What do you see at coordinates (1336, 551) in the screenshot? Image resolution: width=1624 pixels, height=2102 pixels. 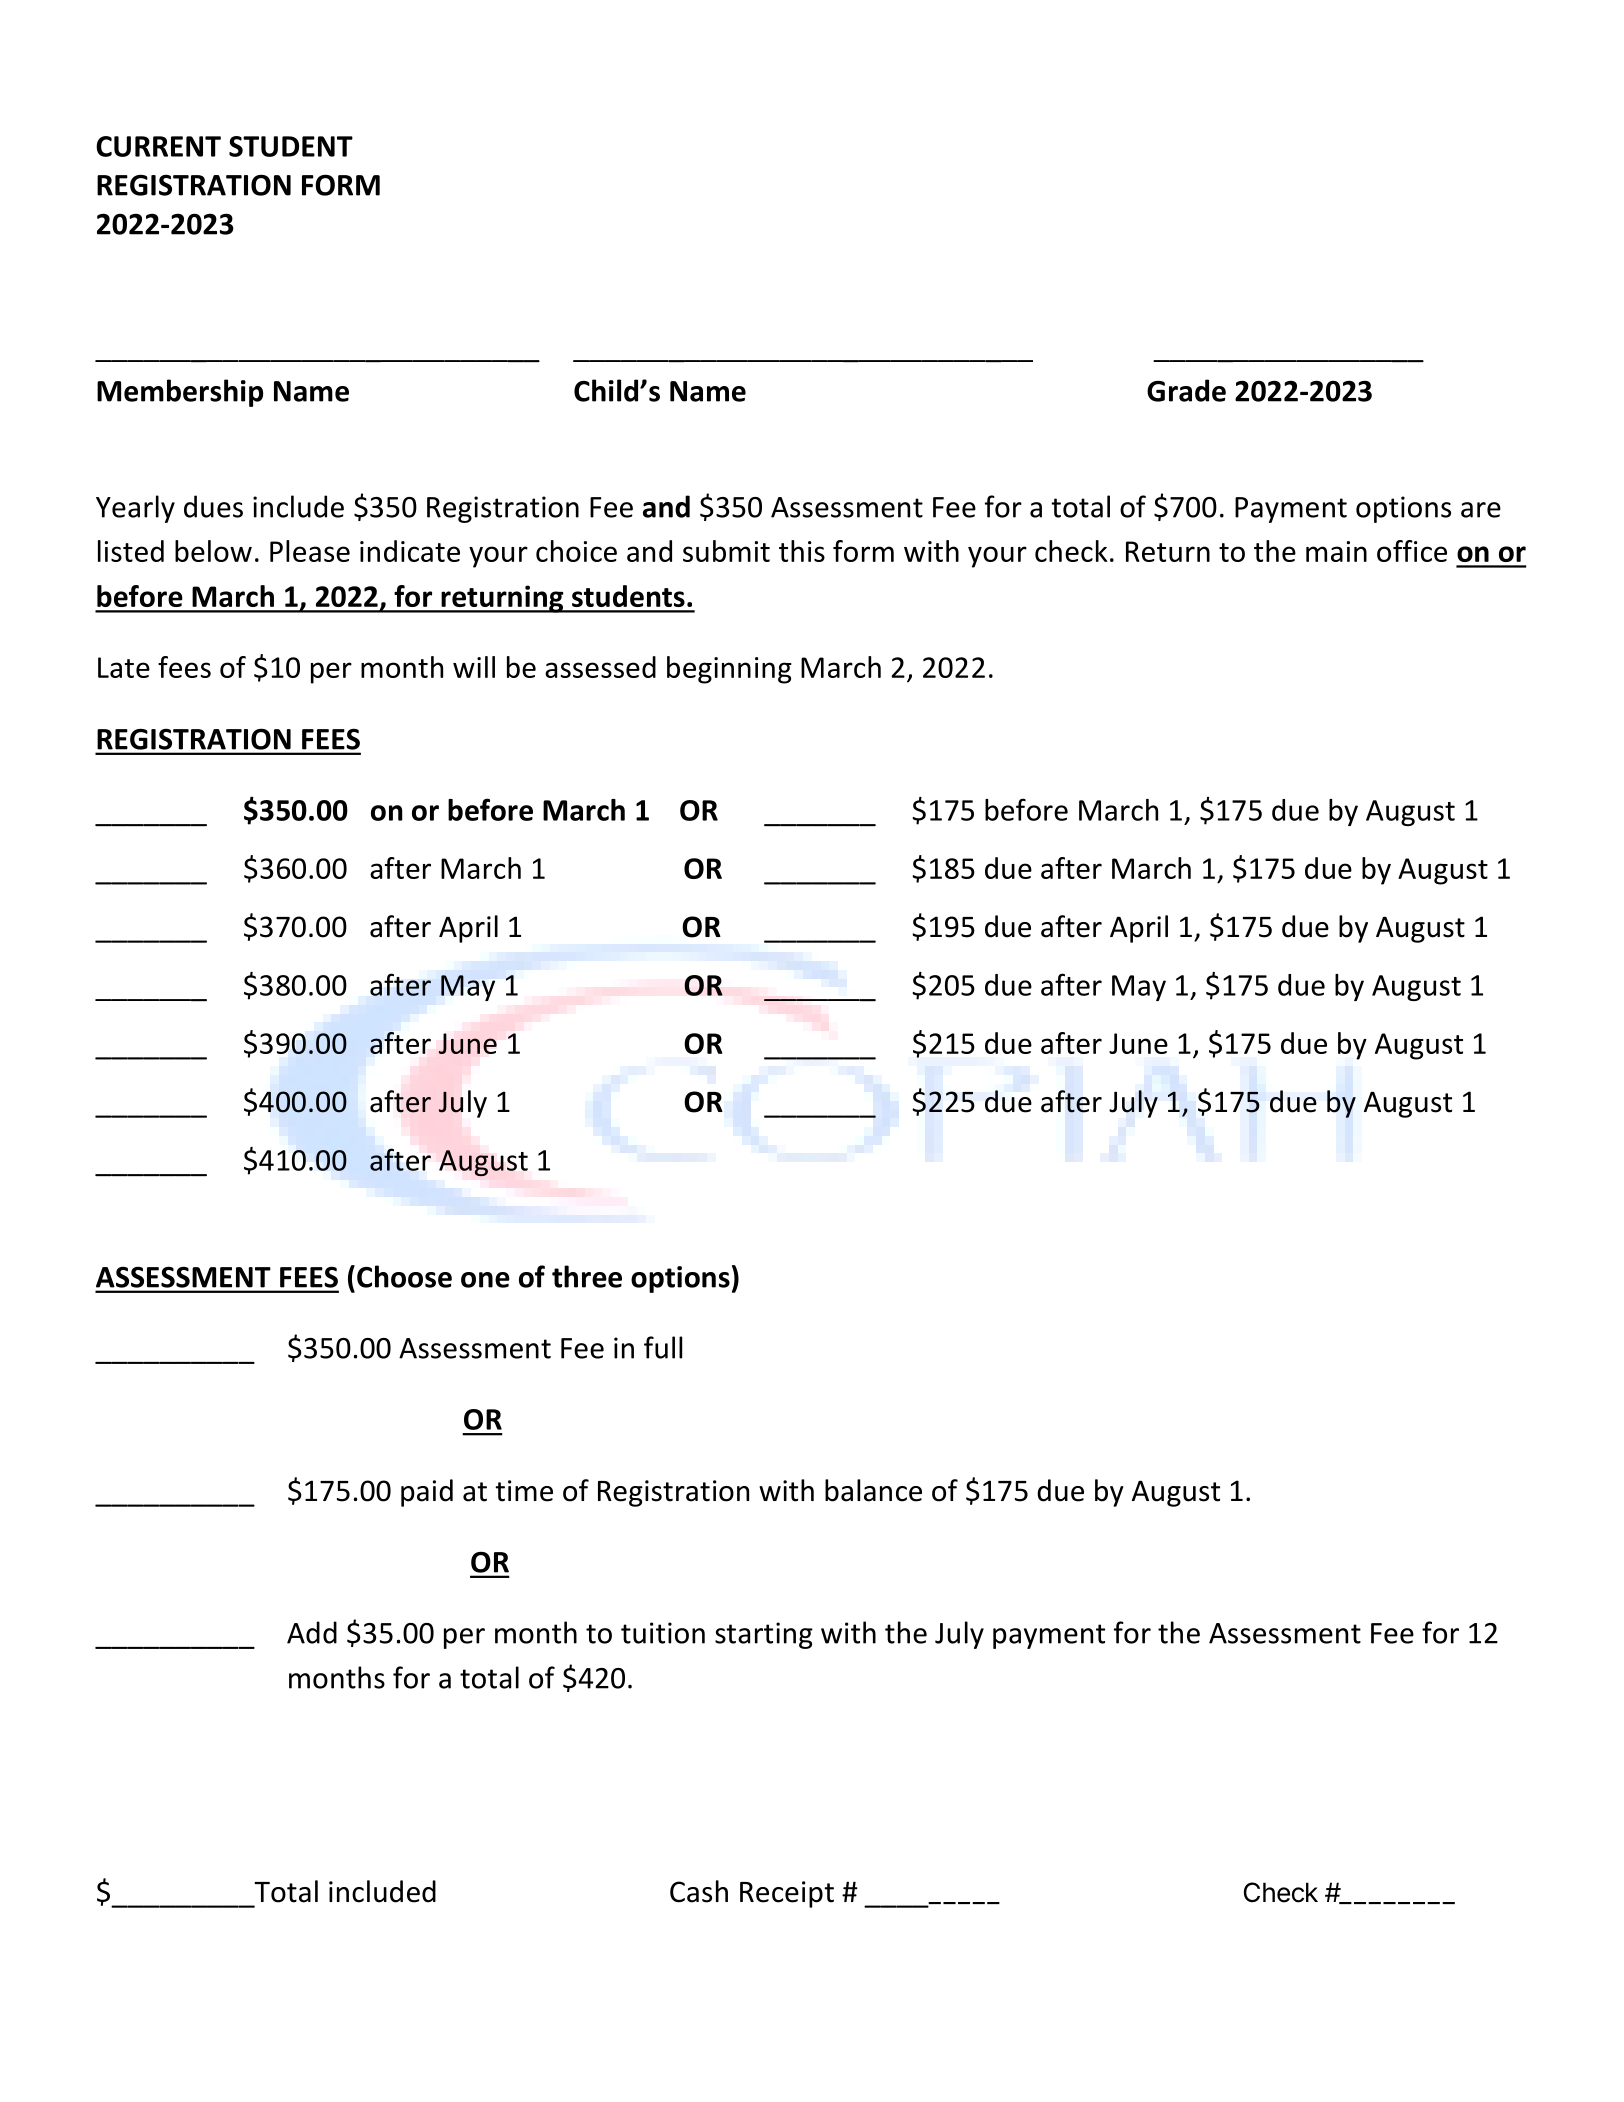 I see `main` at bounding box center [1336, 551].
